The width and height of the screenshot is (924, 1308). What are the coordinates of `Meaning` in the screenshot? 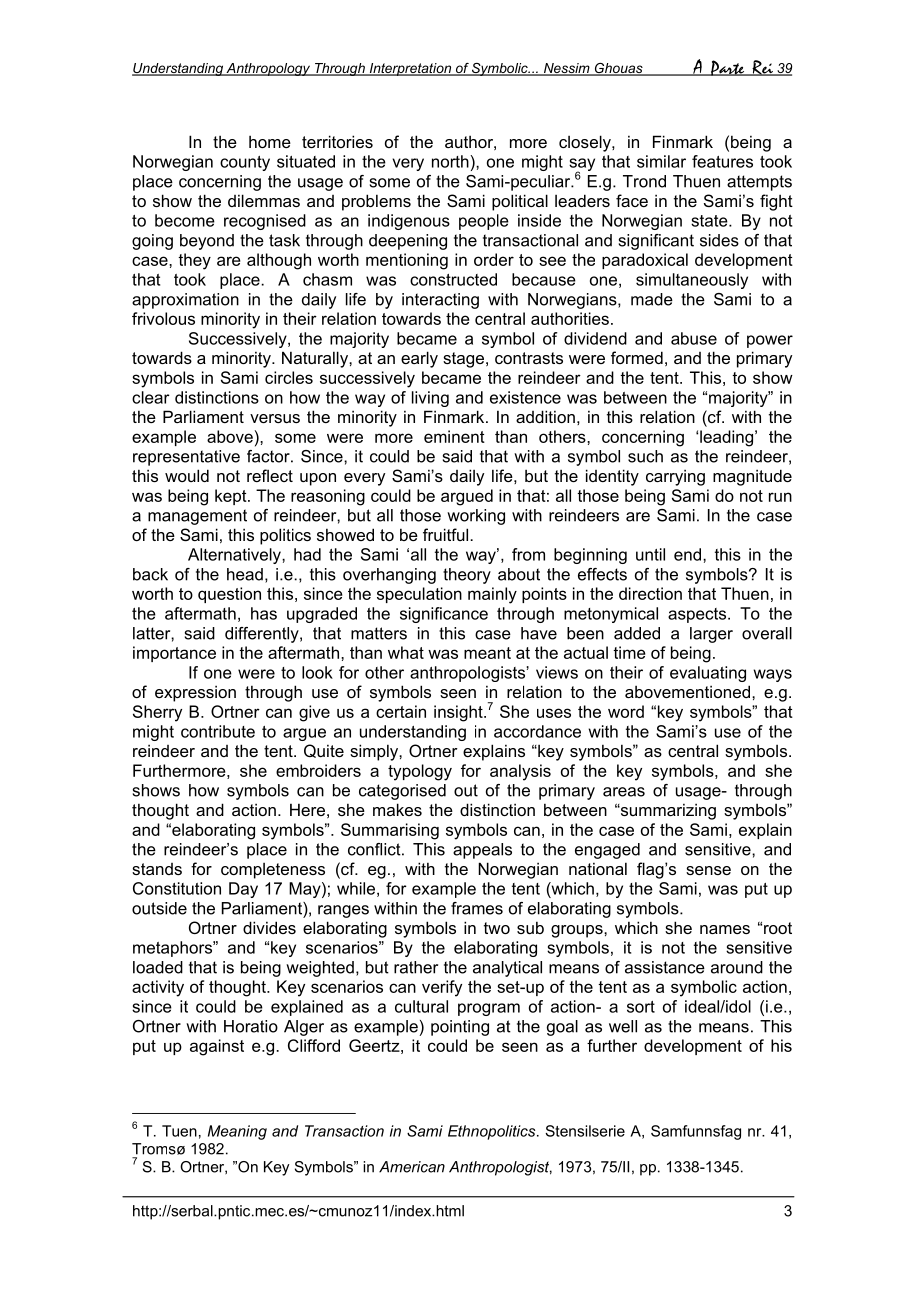 It's located at (237, 1132).
